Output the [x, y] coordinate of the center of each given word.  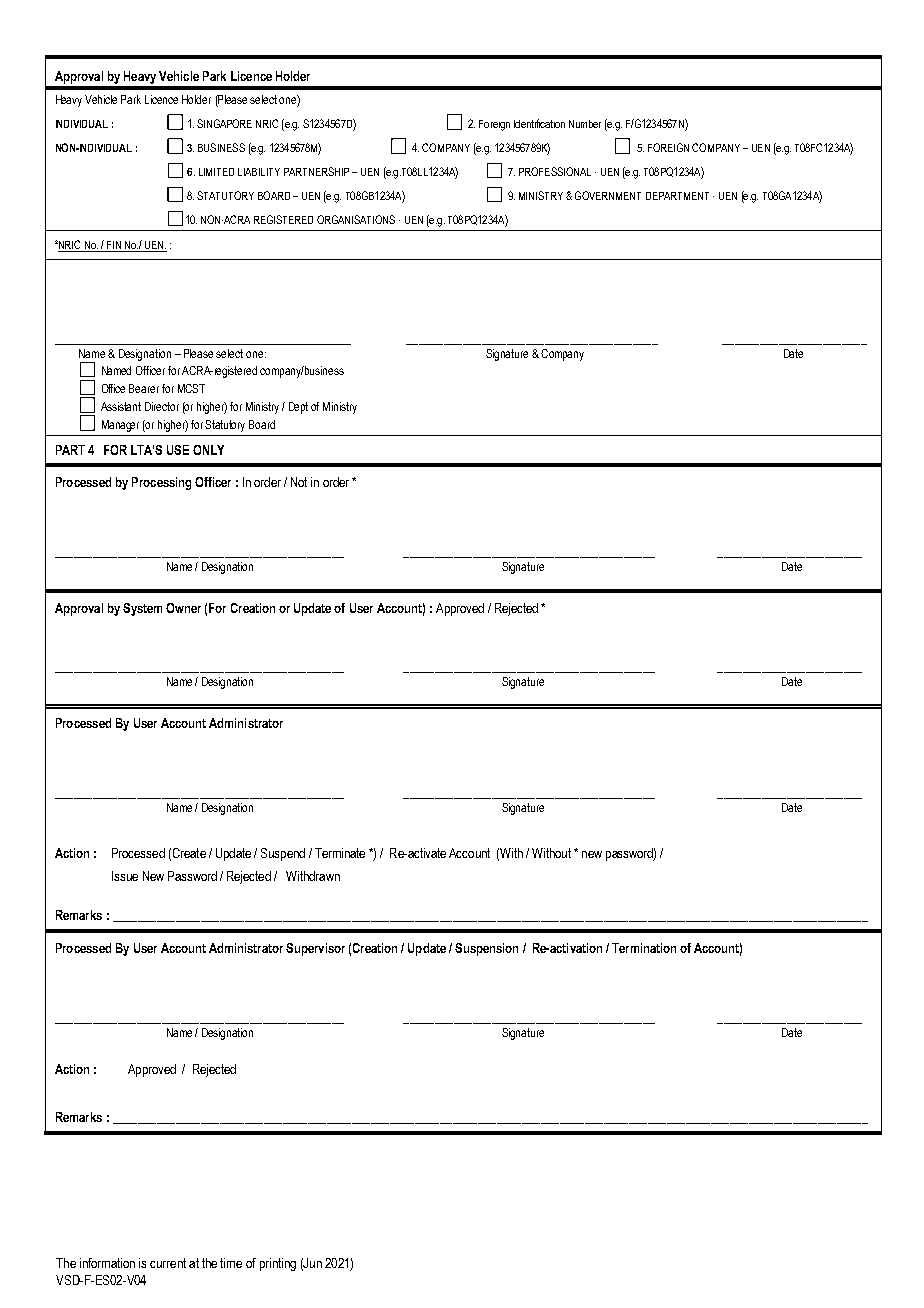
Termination [644, 948]
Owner [183, 608]
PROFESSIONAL [555, 171]
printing [278, 1264]
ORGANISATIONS [356, 219]
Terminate [340, 853]
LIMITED [216, 172]
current [168, 1263]
